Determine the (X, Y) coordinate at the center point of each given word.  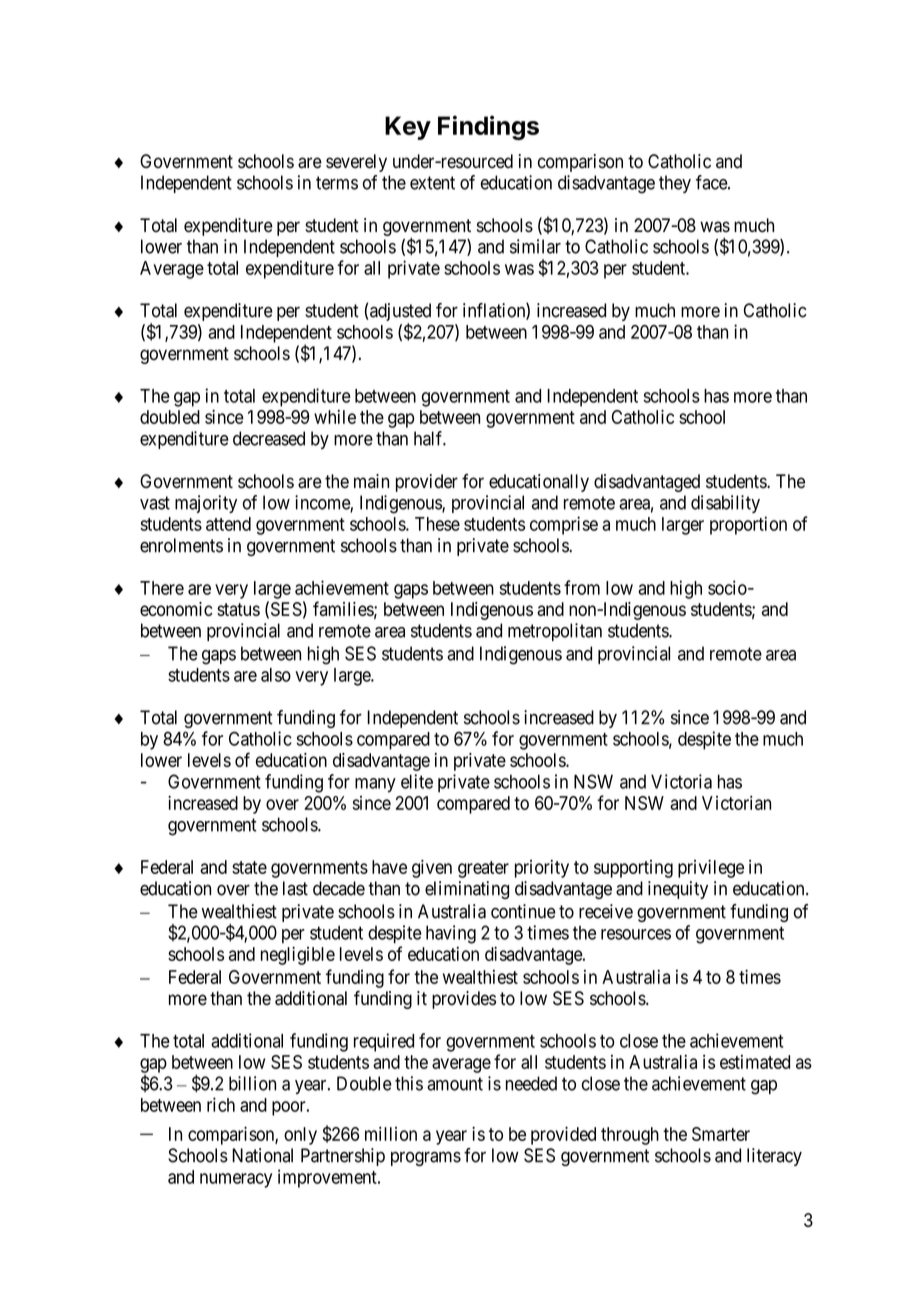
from (582, 587)
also (276, 675)
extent (432, 183)
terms (337, 183)
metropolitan (555, 632)
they (675, 184)
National (262, 1155)
